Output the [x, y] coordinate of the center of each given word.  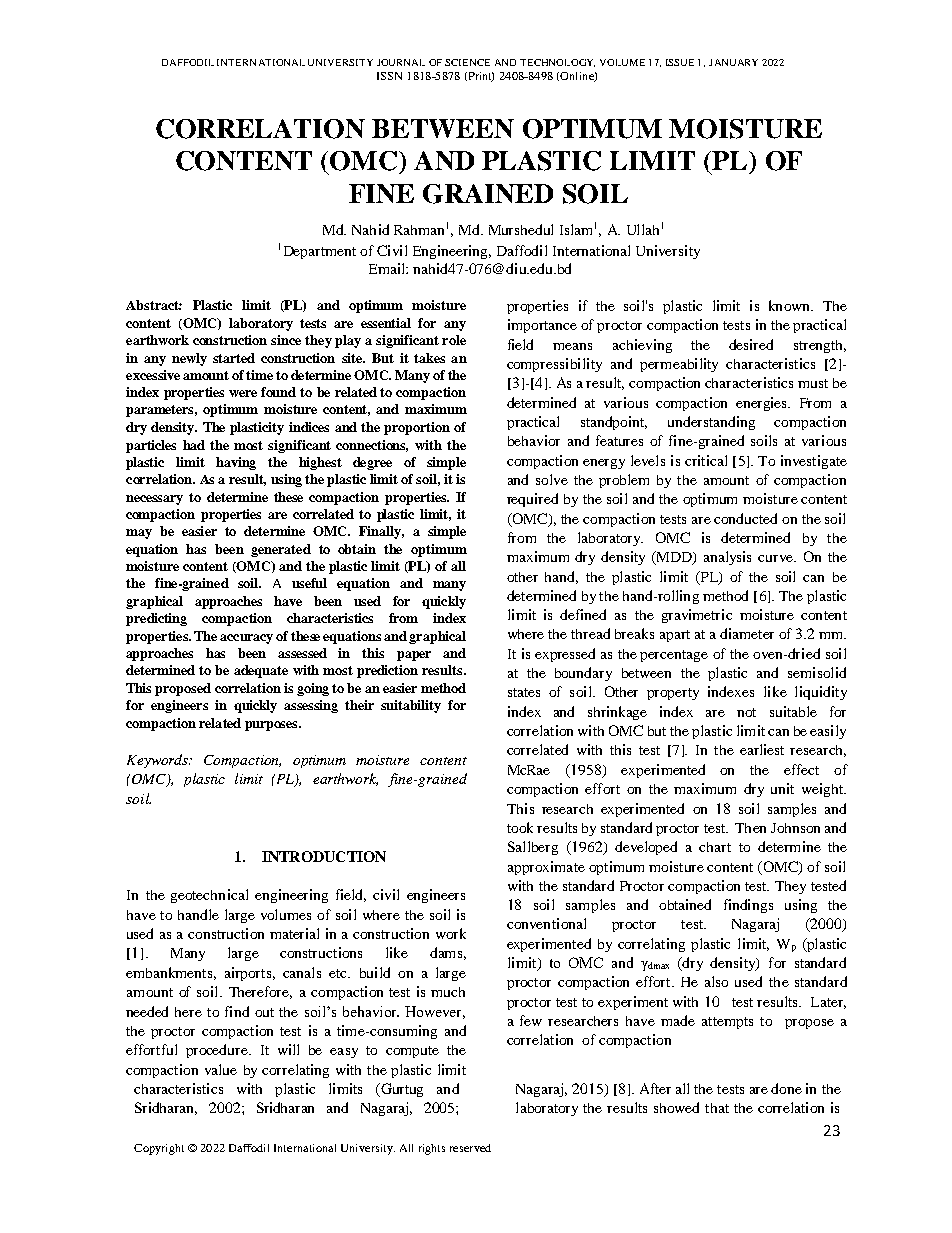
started [234, 358]
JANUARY [733, 62]
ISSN [389, 76]
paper [414, 656]
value [221, 1069]
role [454, 340]
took [520, 827]
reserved [470, 1148]
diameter [747, 633]
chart [715, 847]
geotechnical [209, 896]
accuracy [246, 639]
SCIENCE [467, 62]
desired [751, 344]
